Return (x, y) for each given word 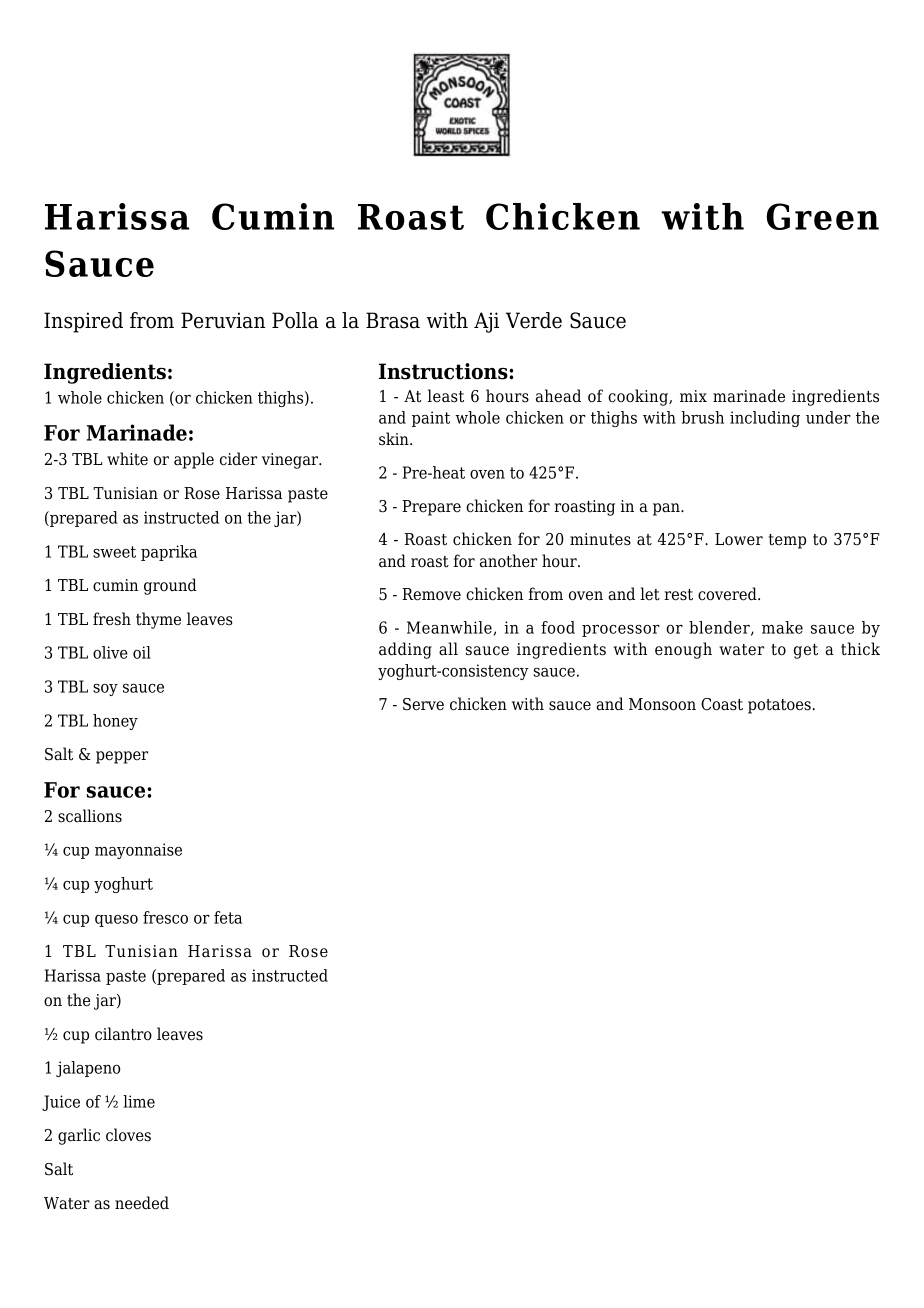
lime (139, 1101)
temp (787, 541)
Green (823, 216)
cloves (128, 1135)
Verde (534, 320)
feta (228, 917)
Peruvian (223, 320)
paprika (169, 553)
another (508, 561)
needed (142, 1203)
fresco (165, 917)
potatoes (779, 706)
